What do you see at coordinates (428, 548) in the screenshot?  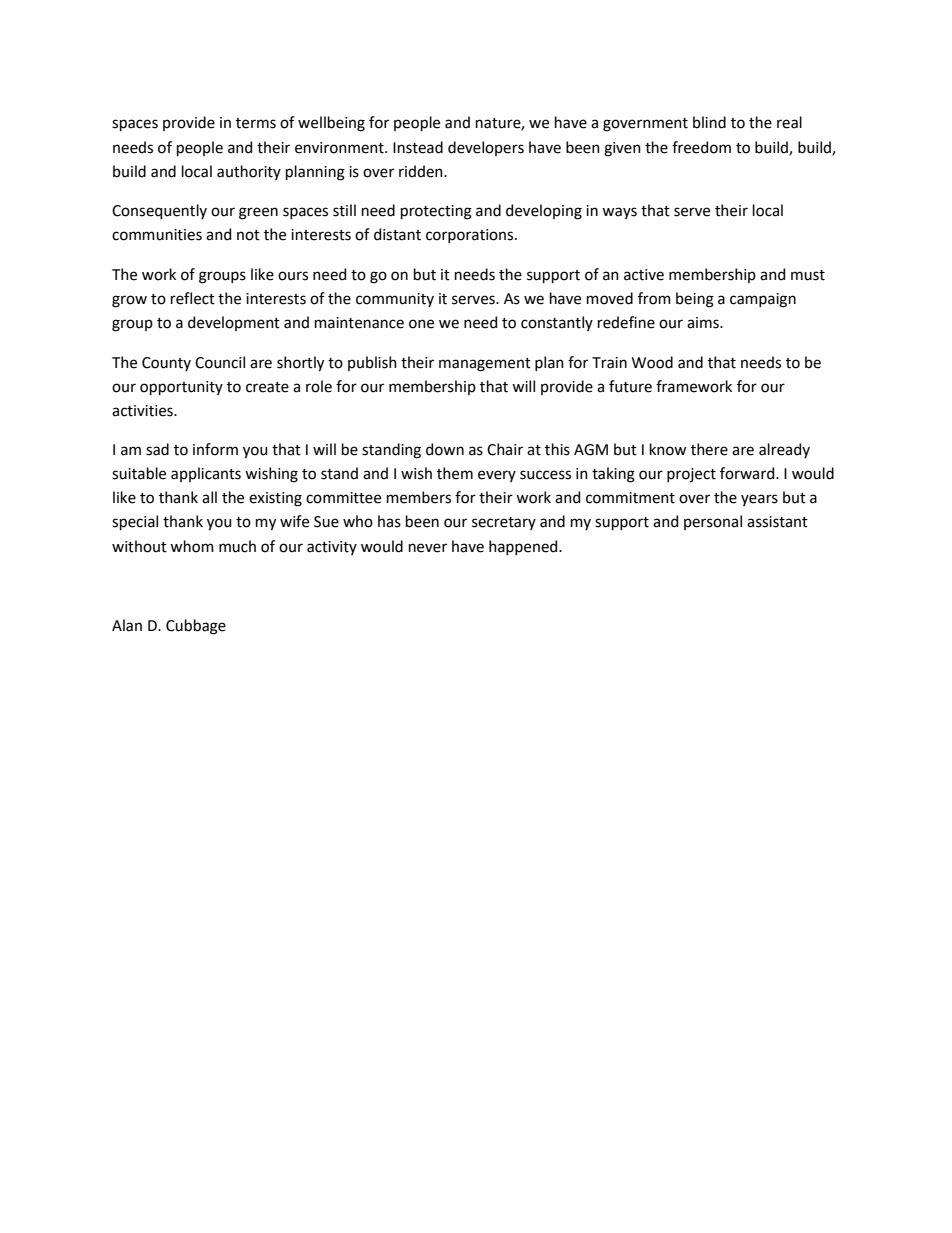 I see `never` at bounding box center [428, 548].
